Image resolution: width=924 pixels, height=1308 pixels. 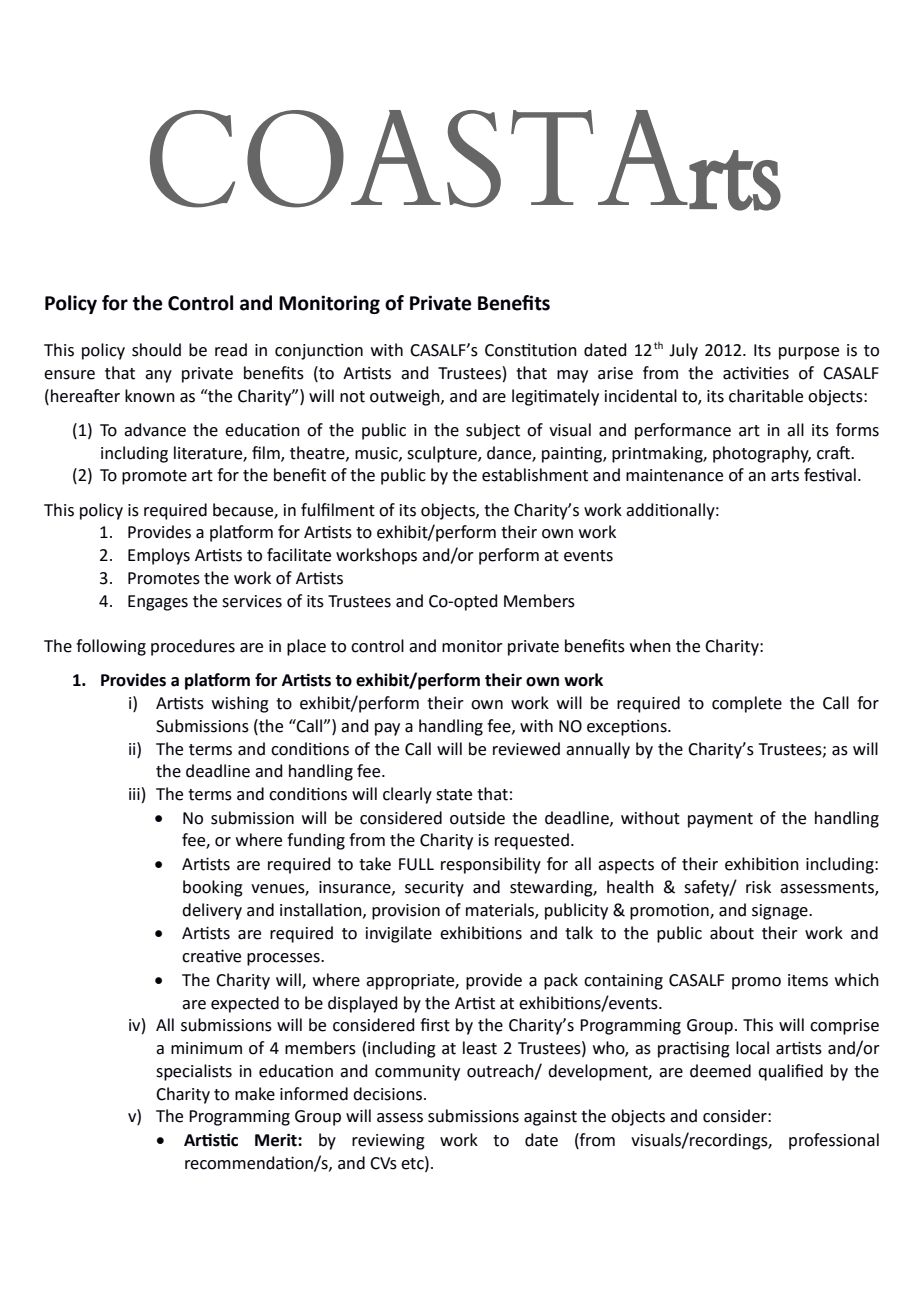 I want to click on outweigh, so click(x=406, y=397).
